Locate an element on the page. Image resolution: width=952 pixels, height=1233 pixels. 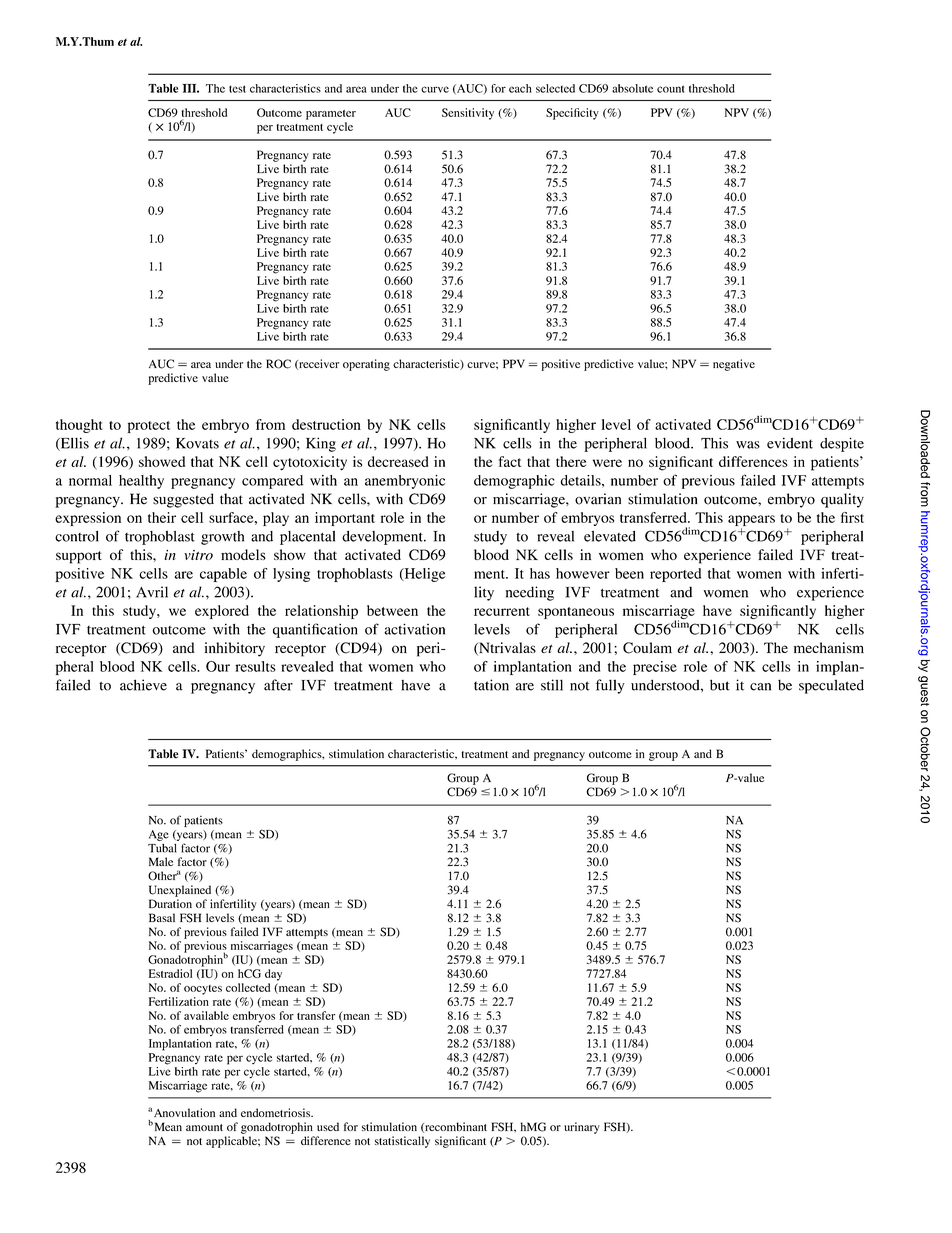
day is located at coordinates (273, 975).
